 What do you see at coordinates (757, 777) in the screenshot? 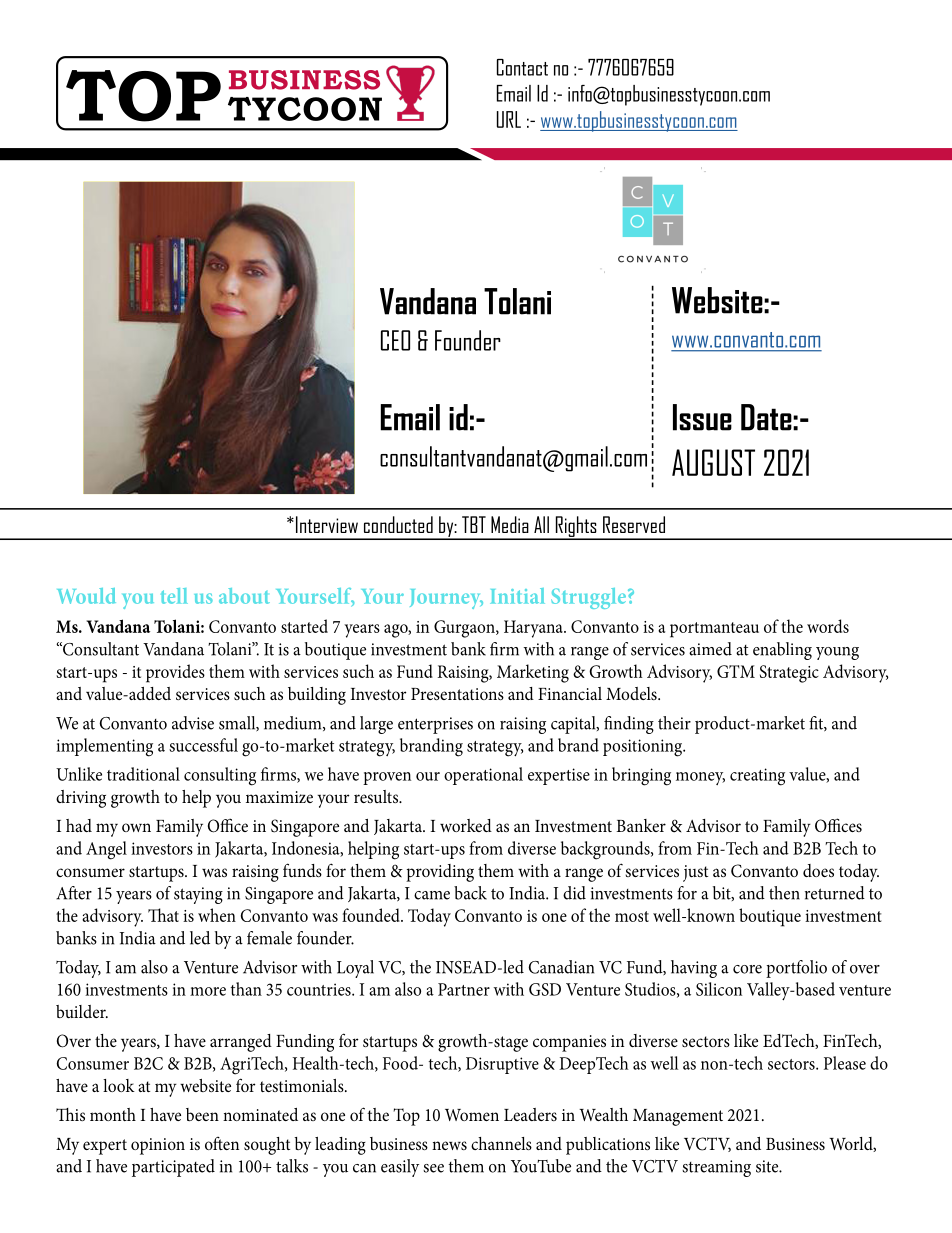
I see `creating` at bounding box center [757, 777].
